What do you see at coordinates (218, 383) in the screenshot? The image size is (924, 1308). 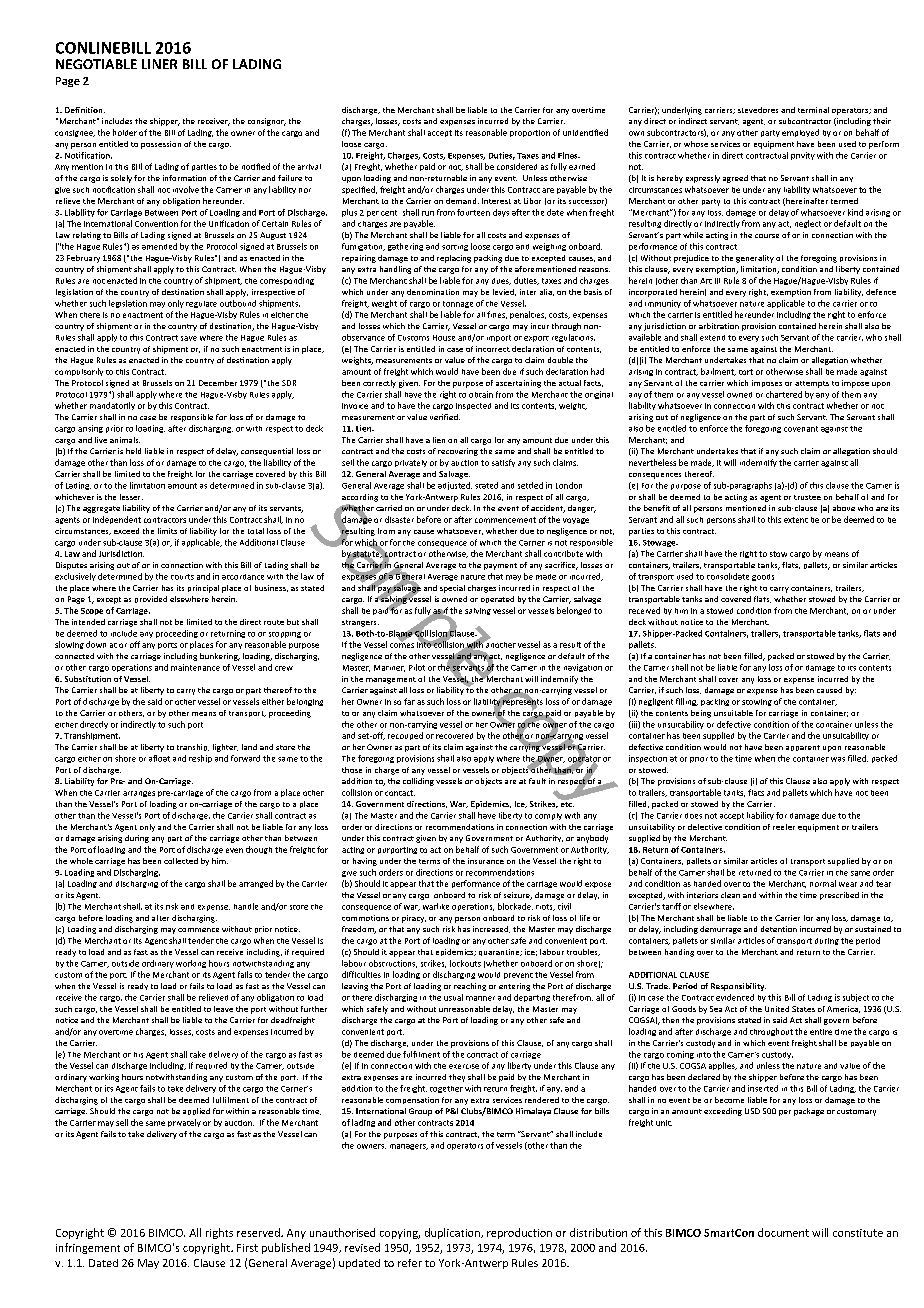 I see `December` at bounding box center [218, 383].
